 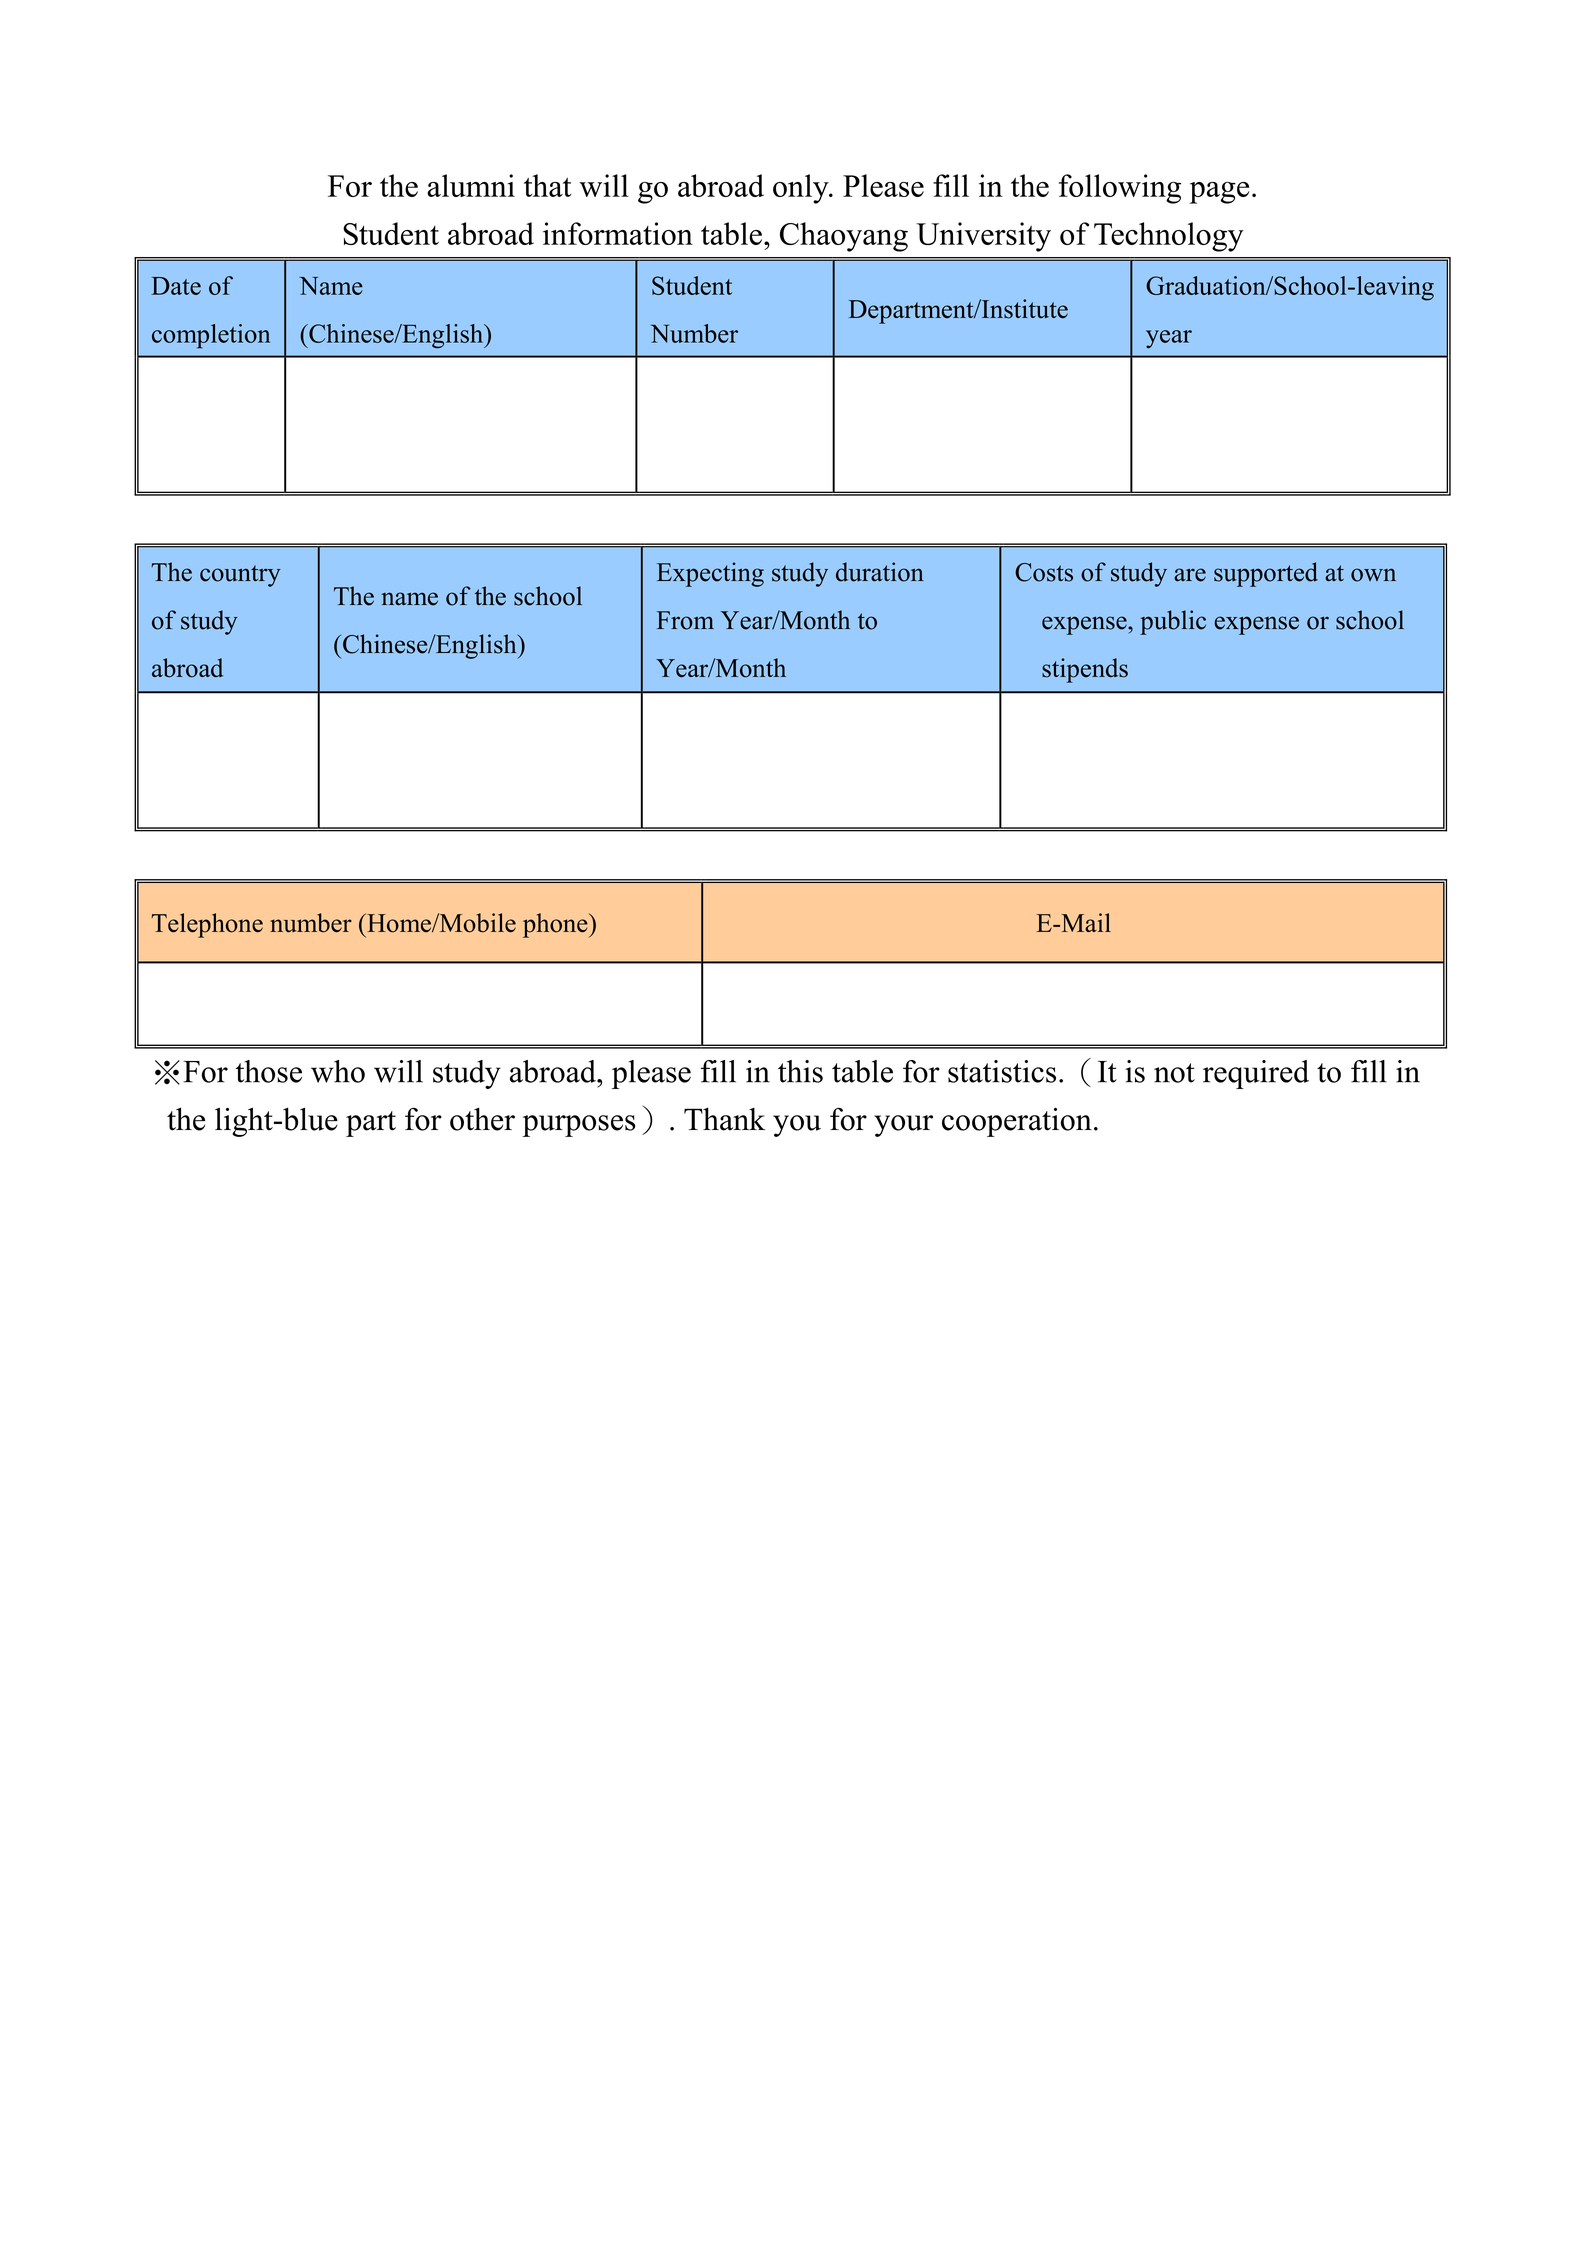 I want to click on country, so click(x=240, y=576).
